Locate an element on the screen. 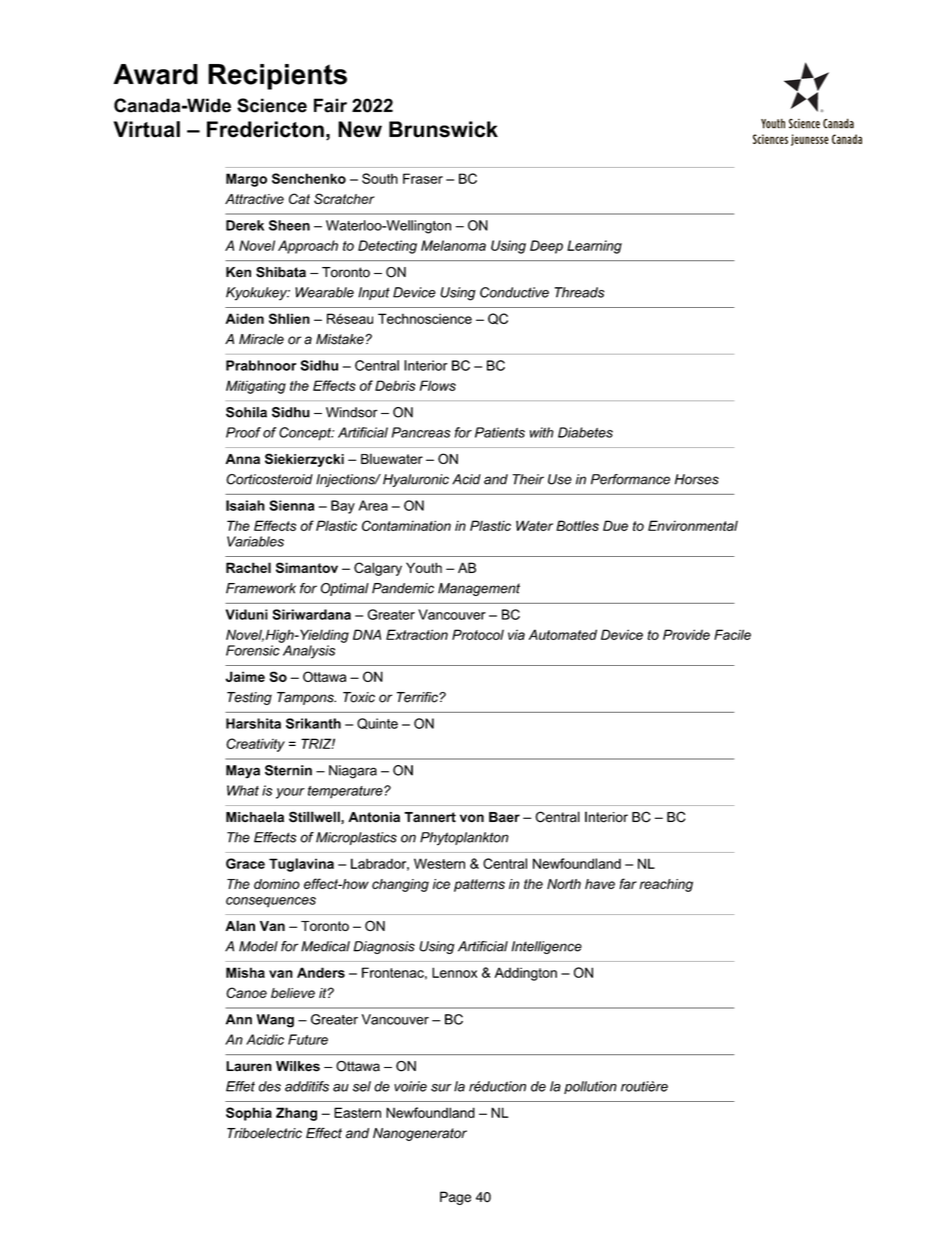 The height and width of the screenshot is (1233, 952). Extraction is located at coordinates (417, 634).
